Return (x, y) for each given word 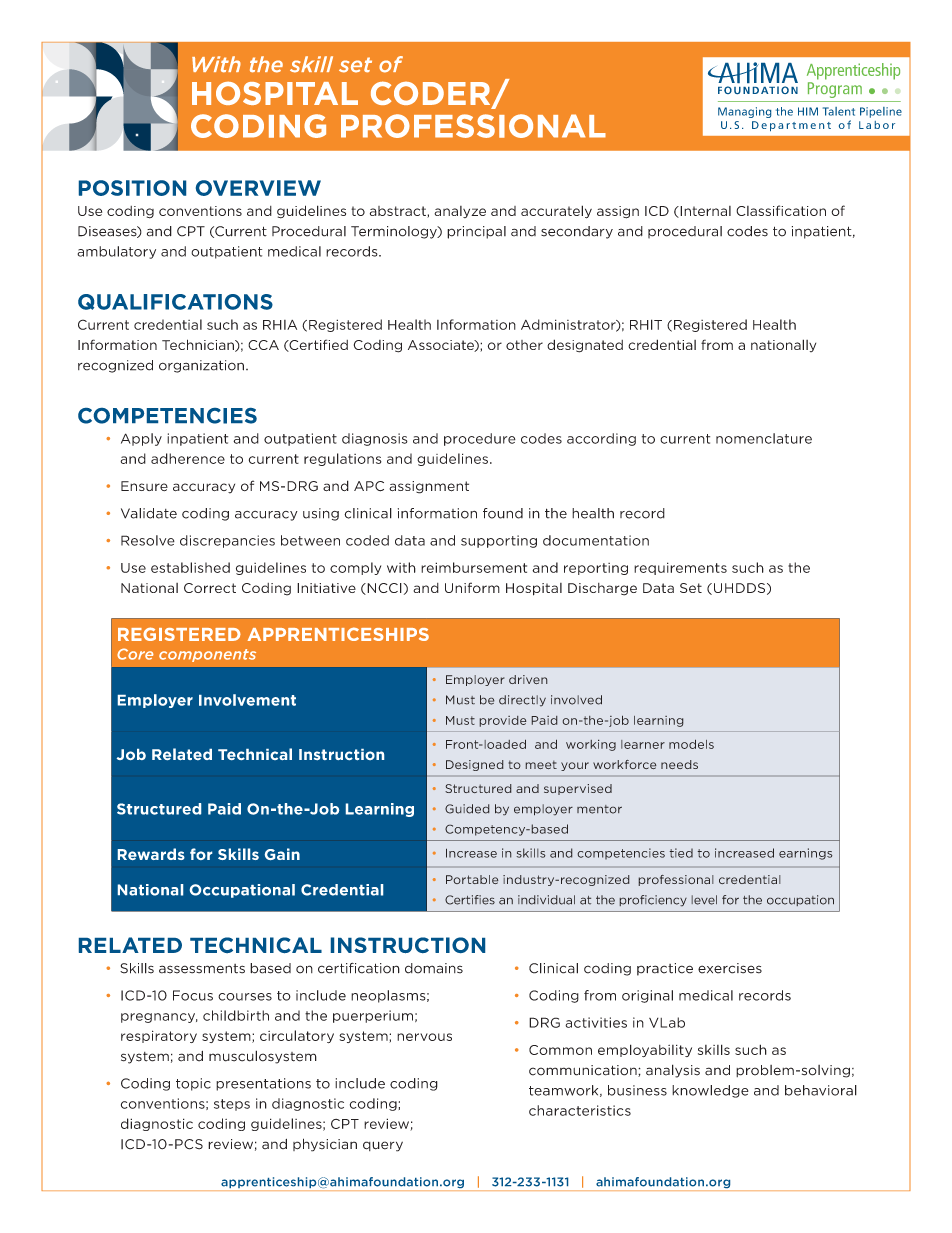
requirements (680, 568)
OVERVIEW (258, 188)
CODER (432, 94)
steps (232, 1105)
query (383, 1146)
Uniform (472, 587)
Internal (704, 212)
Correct (210, 588)
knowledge (710, 1091)
